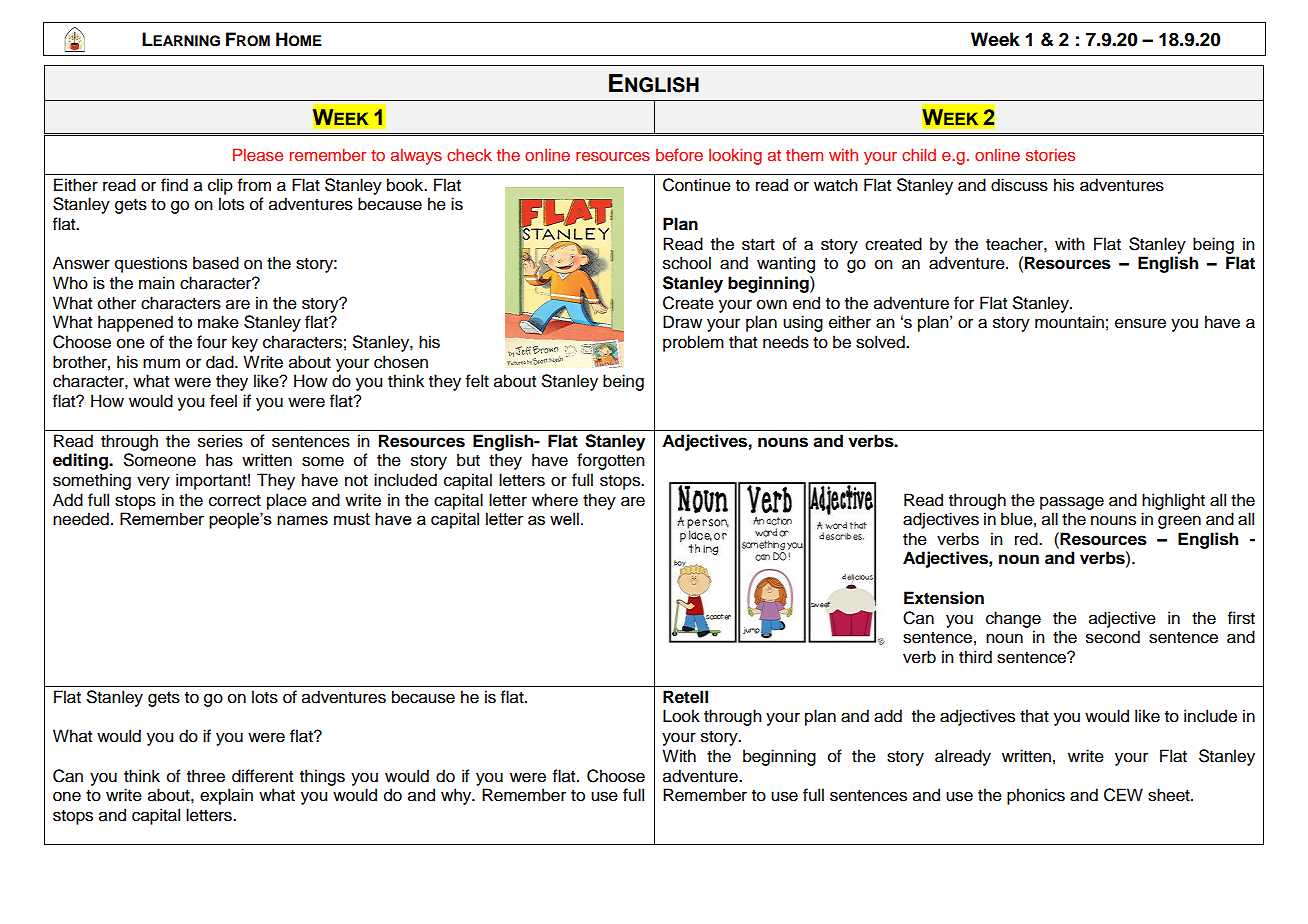 Image resolution: width=1308 pixels, height=924 pixels. What do you see at coordinates (174, 185) in the page?
I see `find` at bounding box center [174, 185].
